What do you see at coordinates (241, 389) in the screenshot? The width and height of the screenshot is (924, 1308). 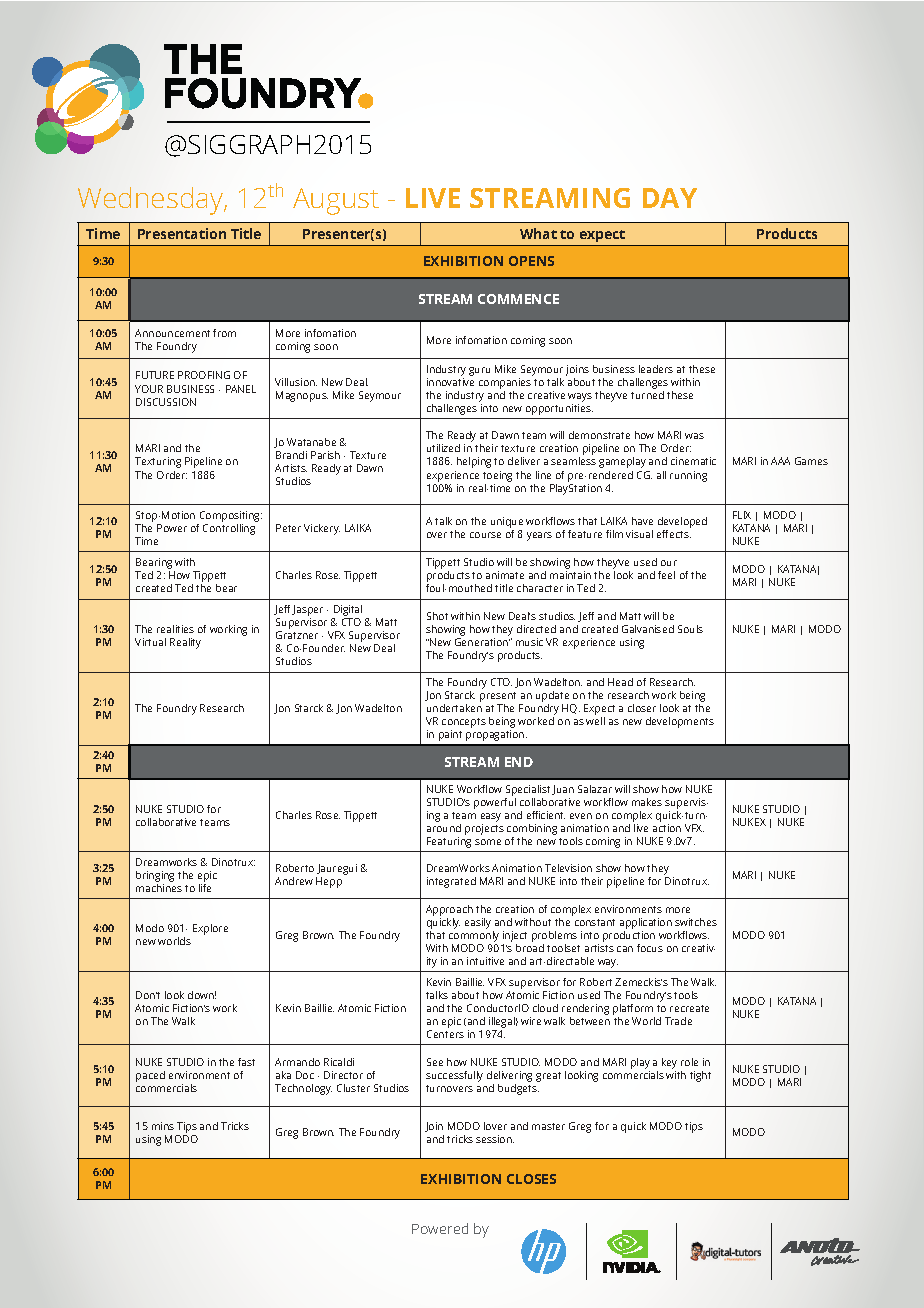 I see `PANEL` at bounding box center [241, 389].
